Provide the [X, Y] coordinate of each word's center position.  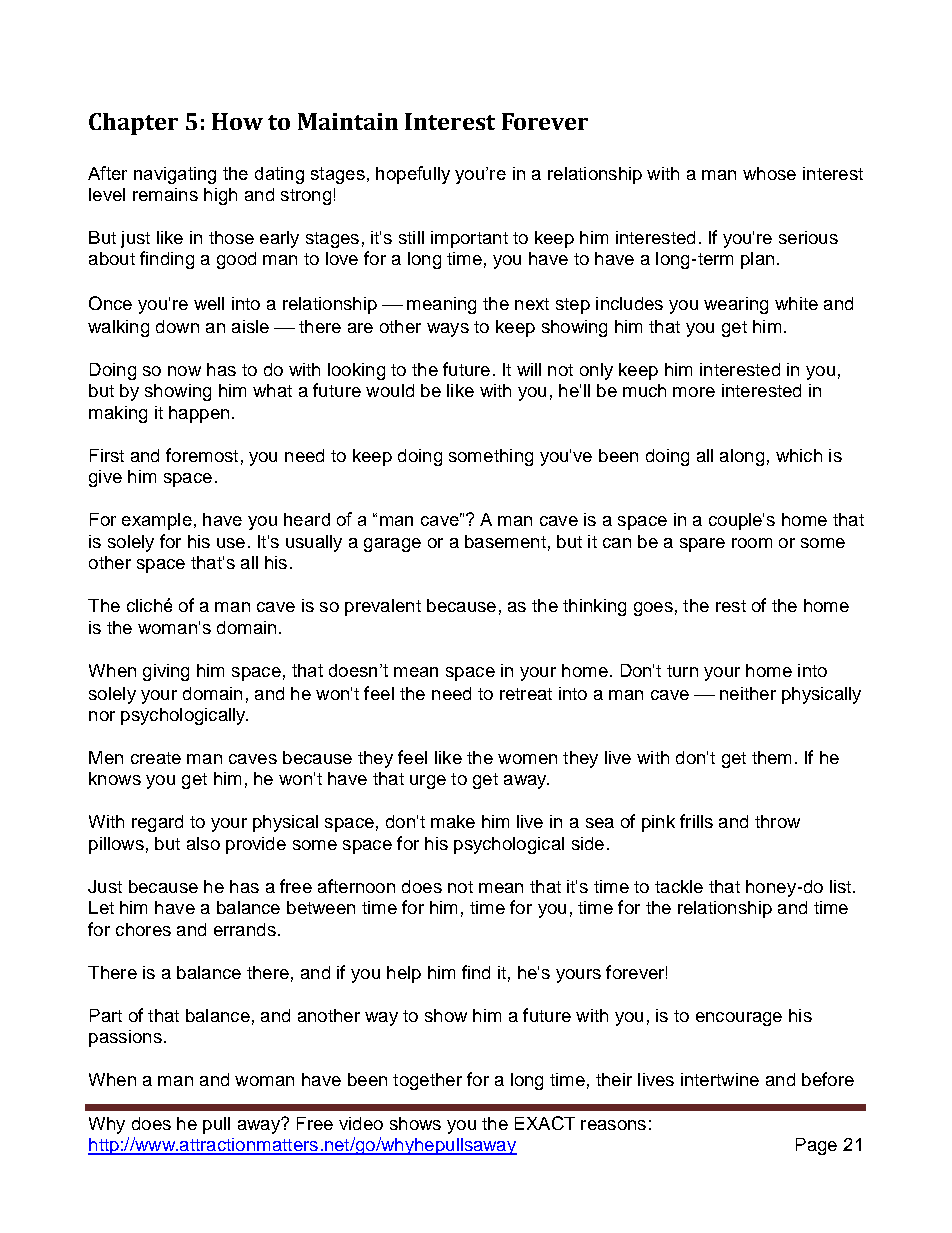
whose [769, 173]
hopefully [413, 175]
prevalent [383, 607]
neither [748, 693]
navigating [175, 175]
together [427, 1081]
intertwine [720, 1079]
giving [166, 672]
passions [125, 1038]
